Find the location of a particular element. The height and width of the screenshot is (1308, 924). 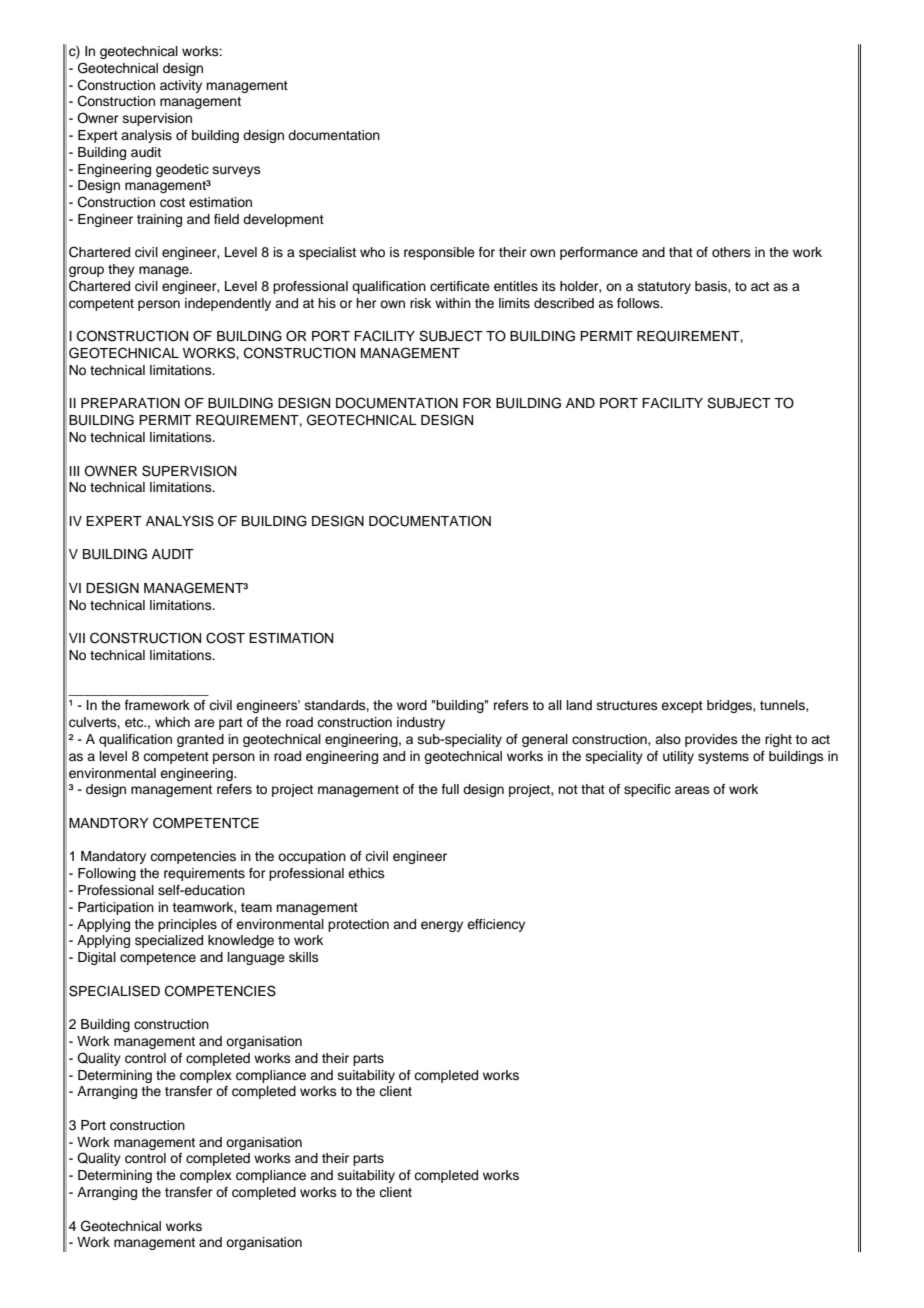

except is located at coordinates (682, 707).
